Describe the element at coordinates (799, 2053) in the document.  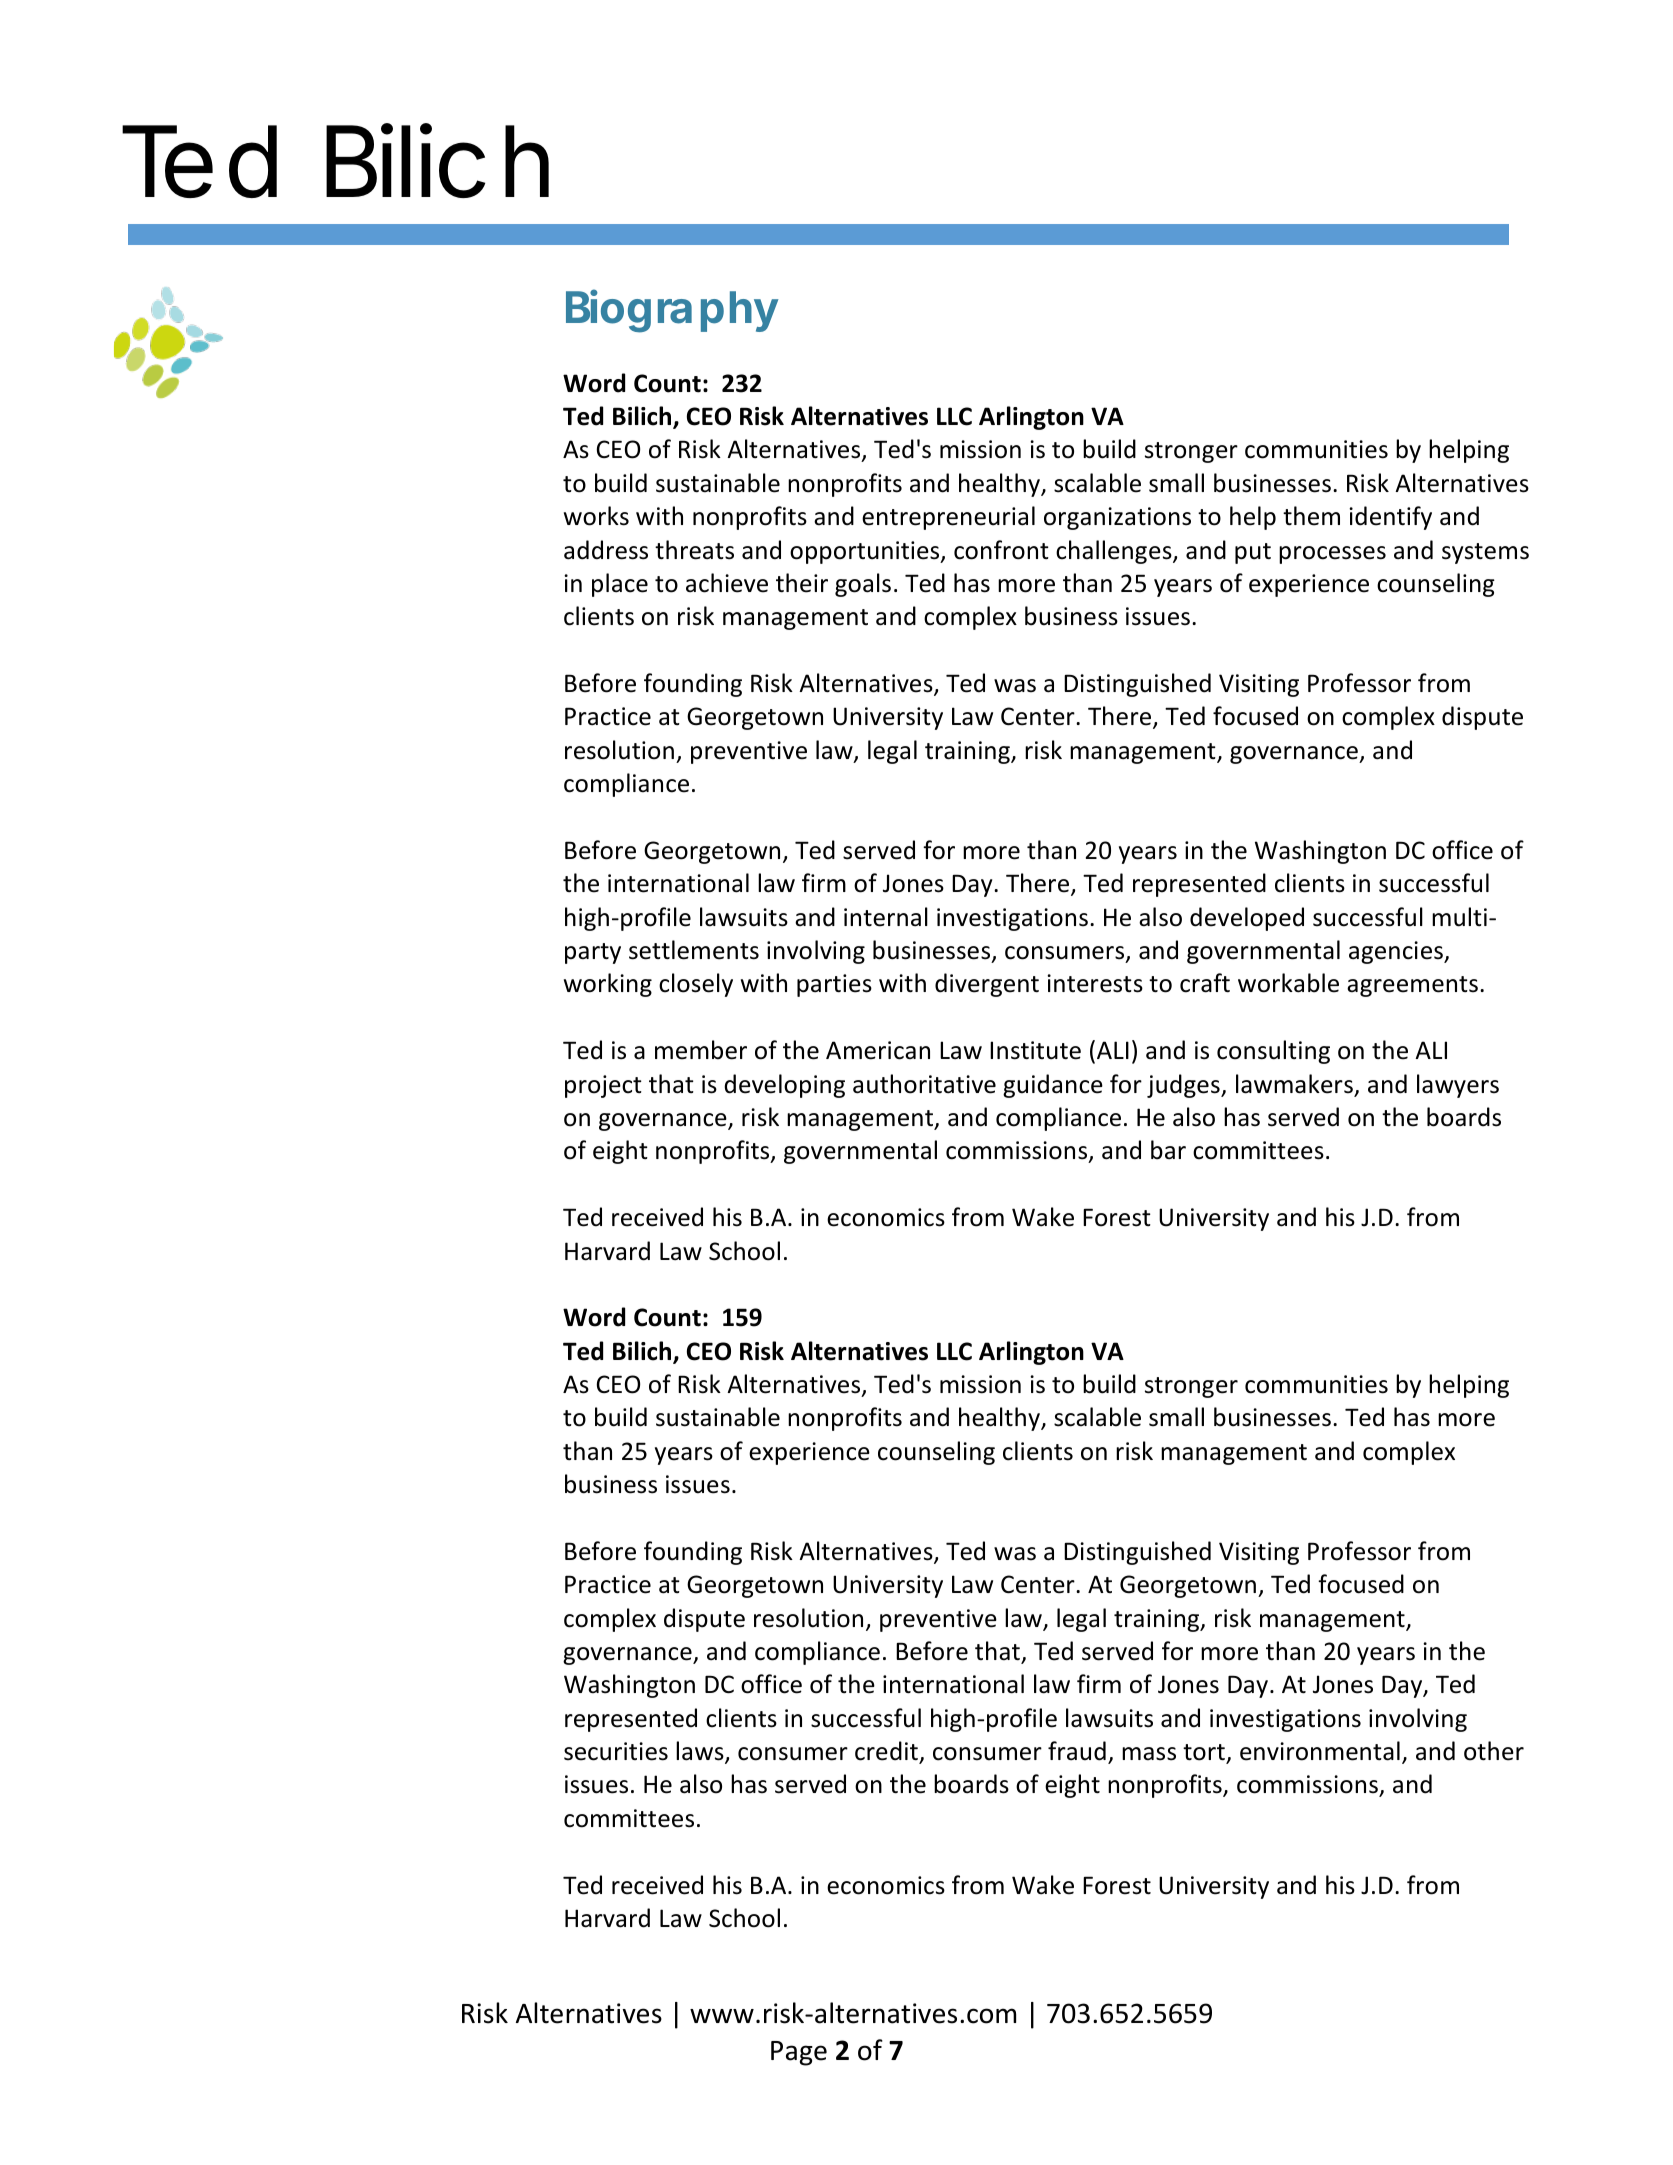
I see `Page` at that location.
